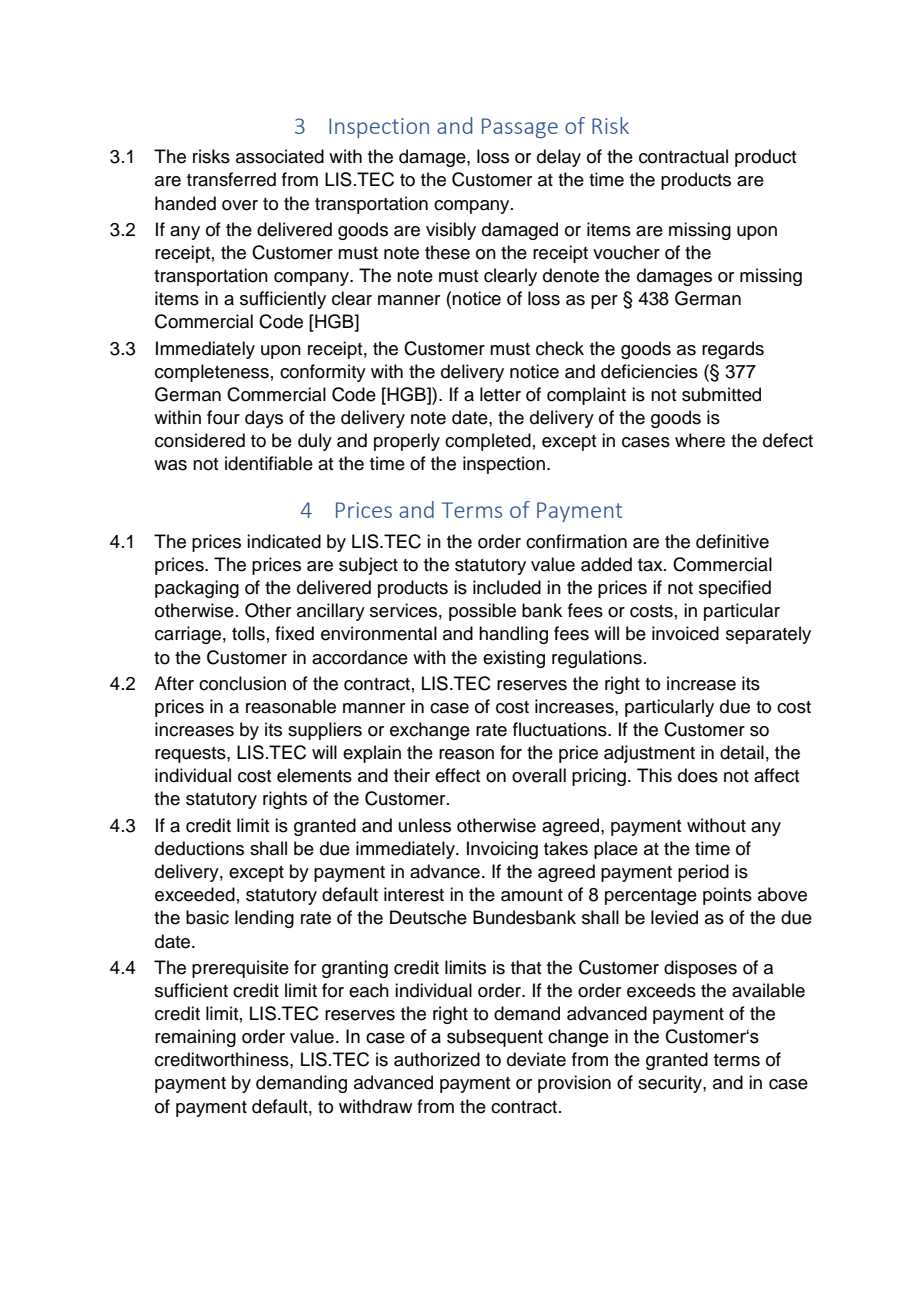  I want to click on voucher, so click(626, 252).
